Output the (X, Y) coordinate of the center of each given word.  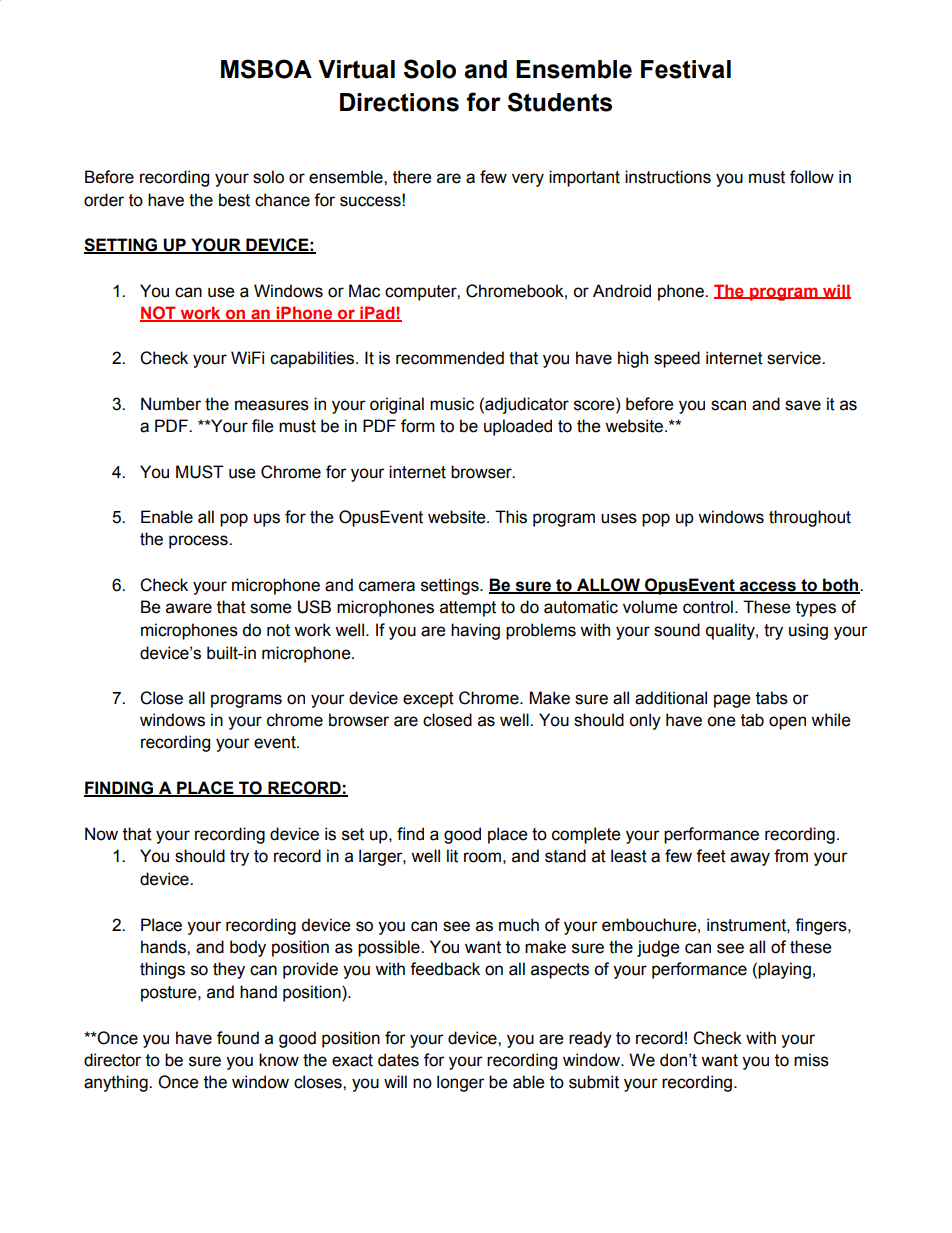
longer (461, 1083)
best (234, 200)
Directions (399, 102)
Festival (686, 69)
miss (811, 1060)
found (238, 1038)
